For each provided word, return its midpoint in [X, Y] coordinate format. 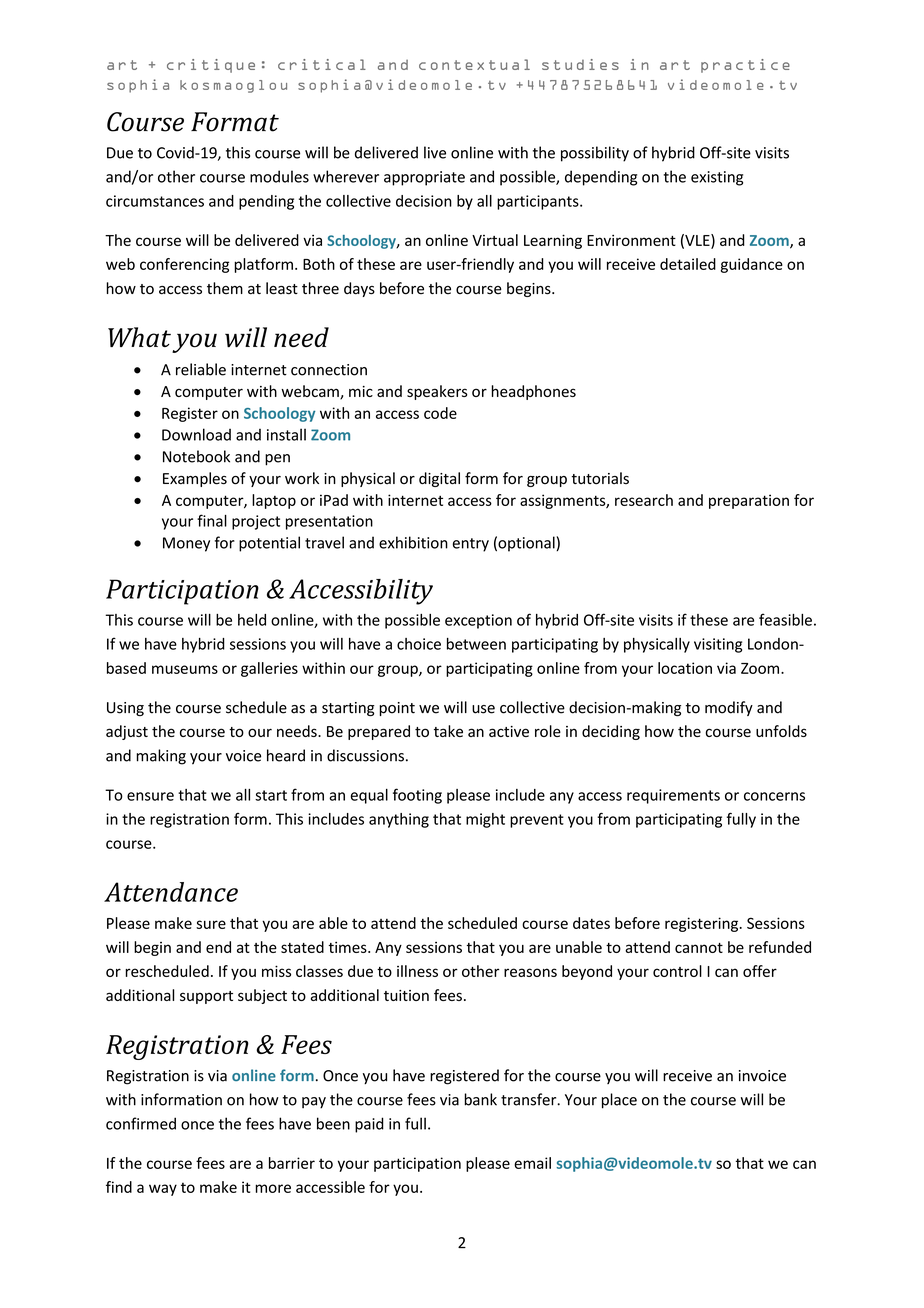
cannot [699, 948]
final [212, 520]
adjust [127, 732]
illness [417, 971]
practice [745, 66]
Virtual [495, 240]
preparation [749, 501]
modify [729, 708]
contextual [474, 64]
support [206, 997]
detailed [688, 264]
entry [471, 545]
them [225, 288]
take [448, 731]
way [163, 1190]
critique [211, 66]
